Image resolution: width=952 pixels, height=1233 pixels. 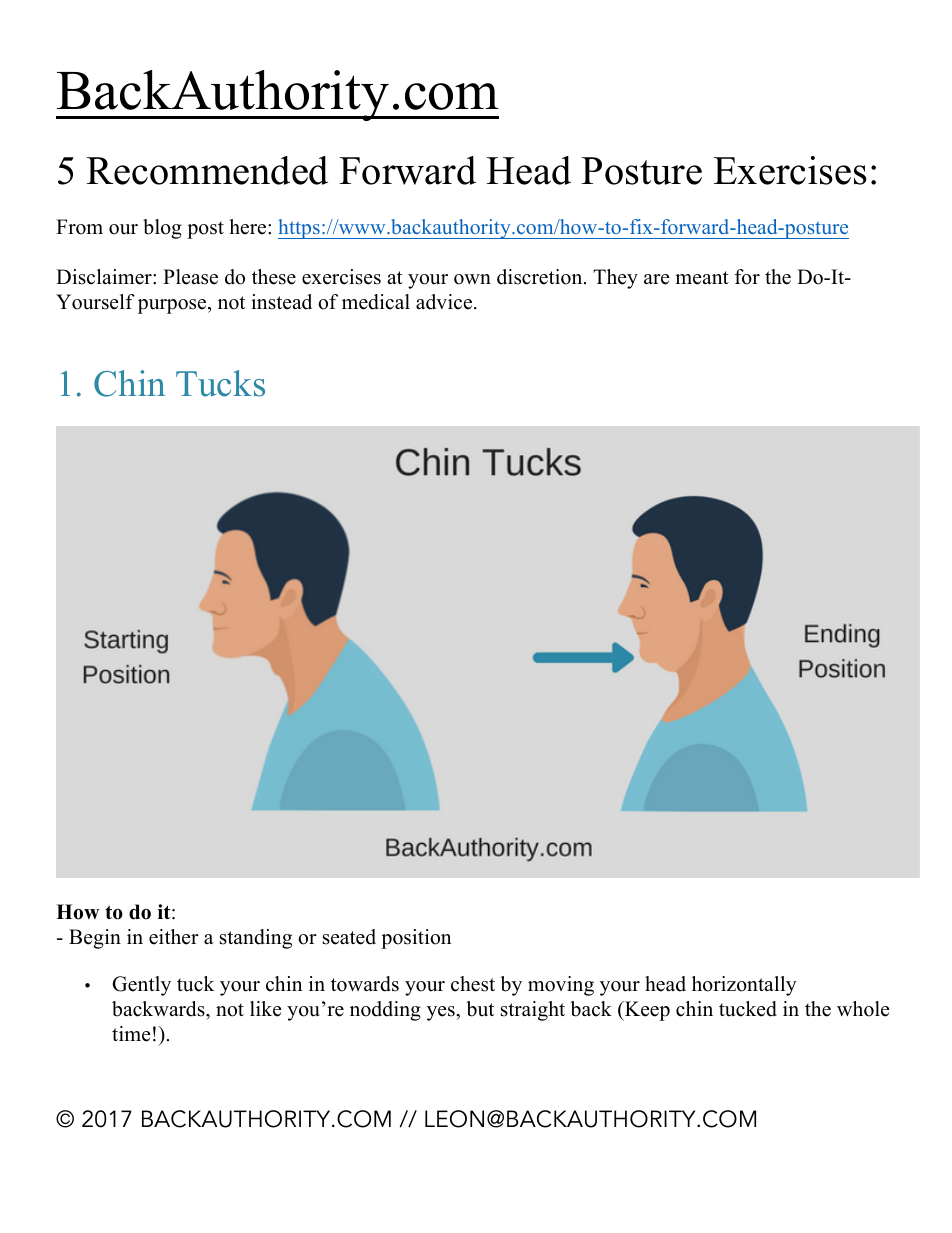 I want to click on own, so click(x=472, y=279).
